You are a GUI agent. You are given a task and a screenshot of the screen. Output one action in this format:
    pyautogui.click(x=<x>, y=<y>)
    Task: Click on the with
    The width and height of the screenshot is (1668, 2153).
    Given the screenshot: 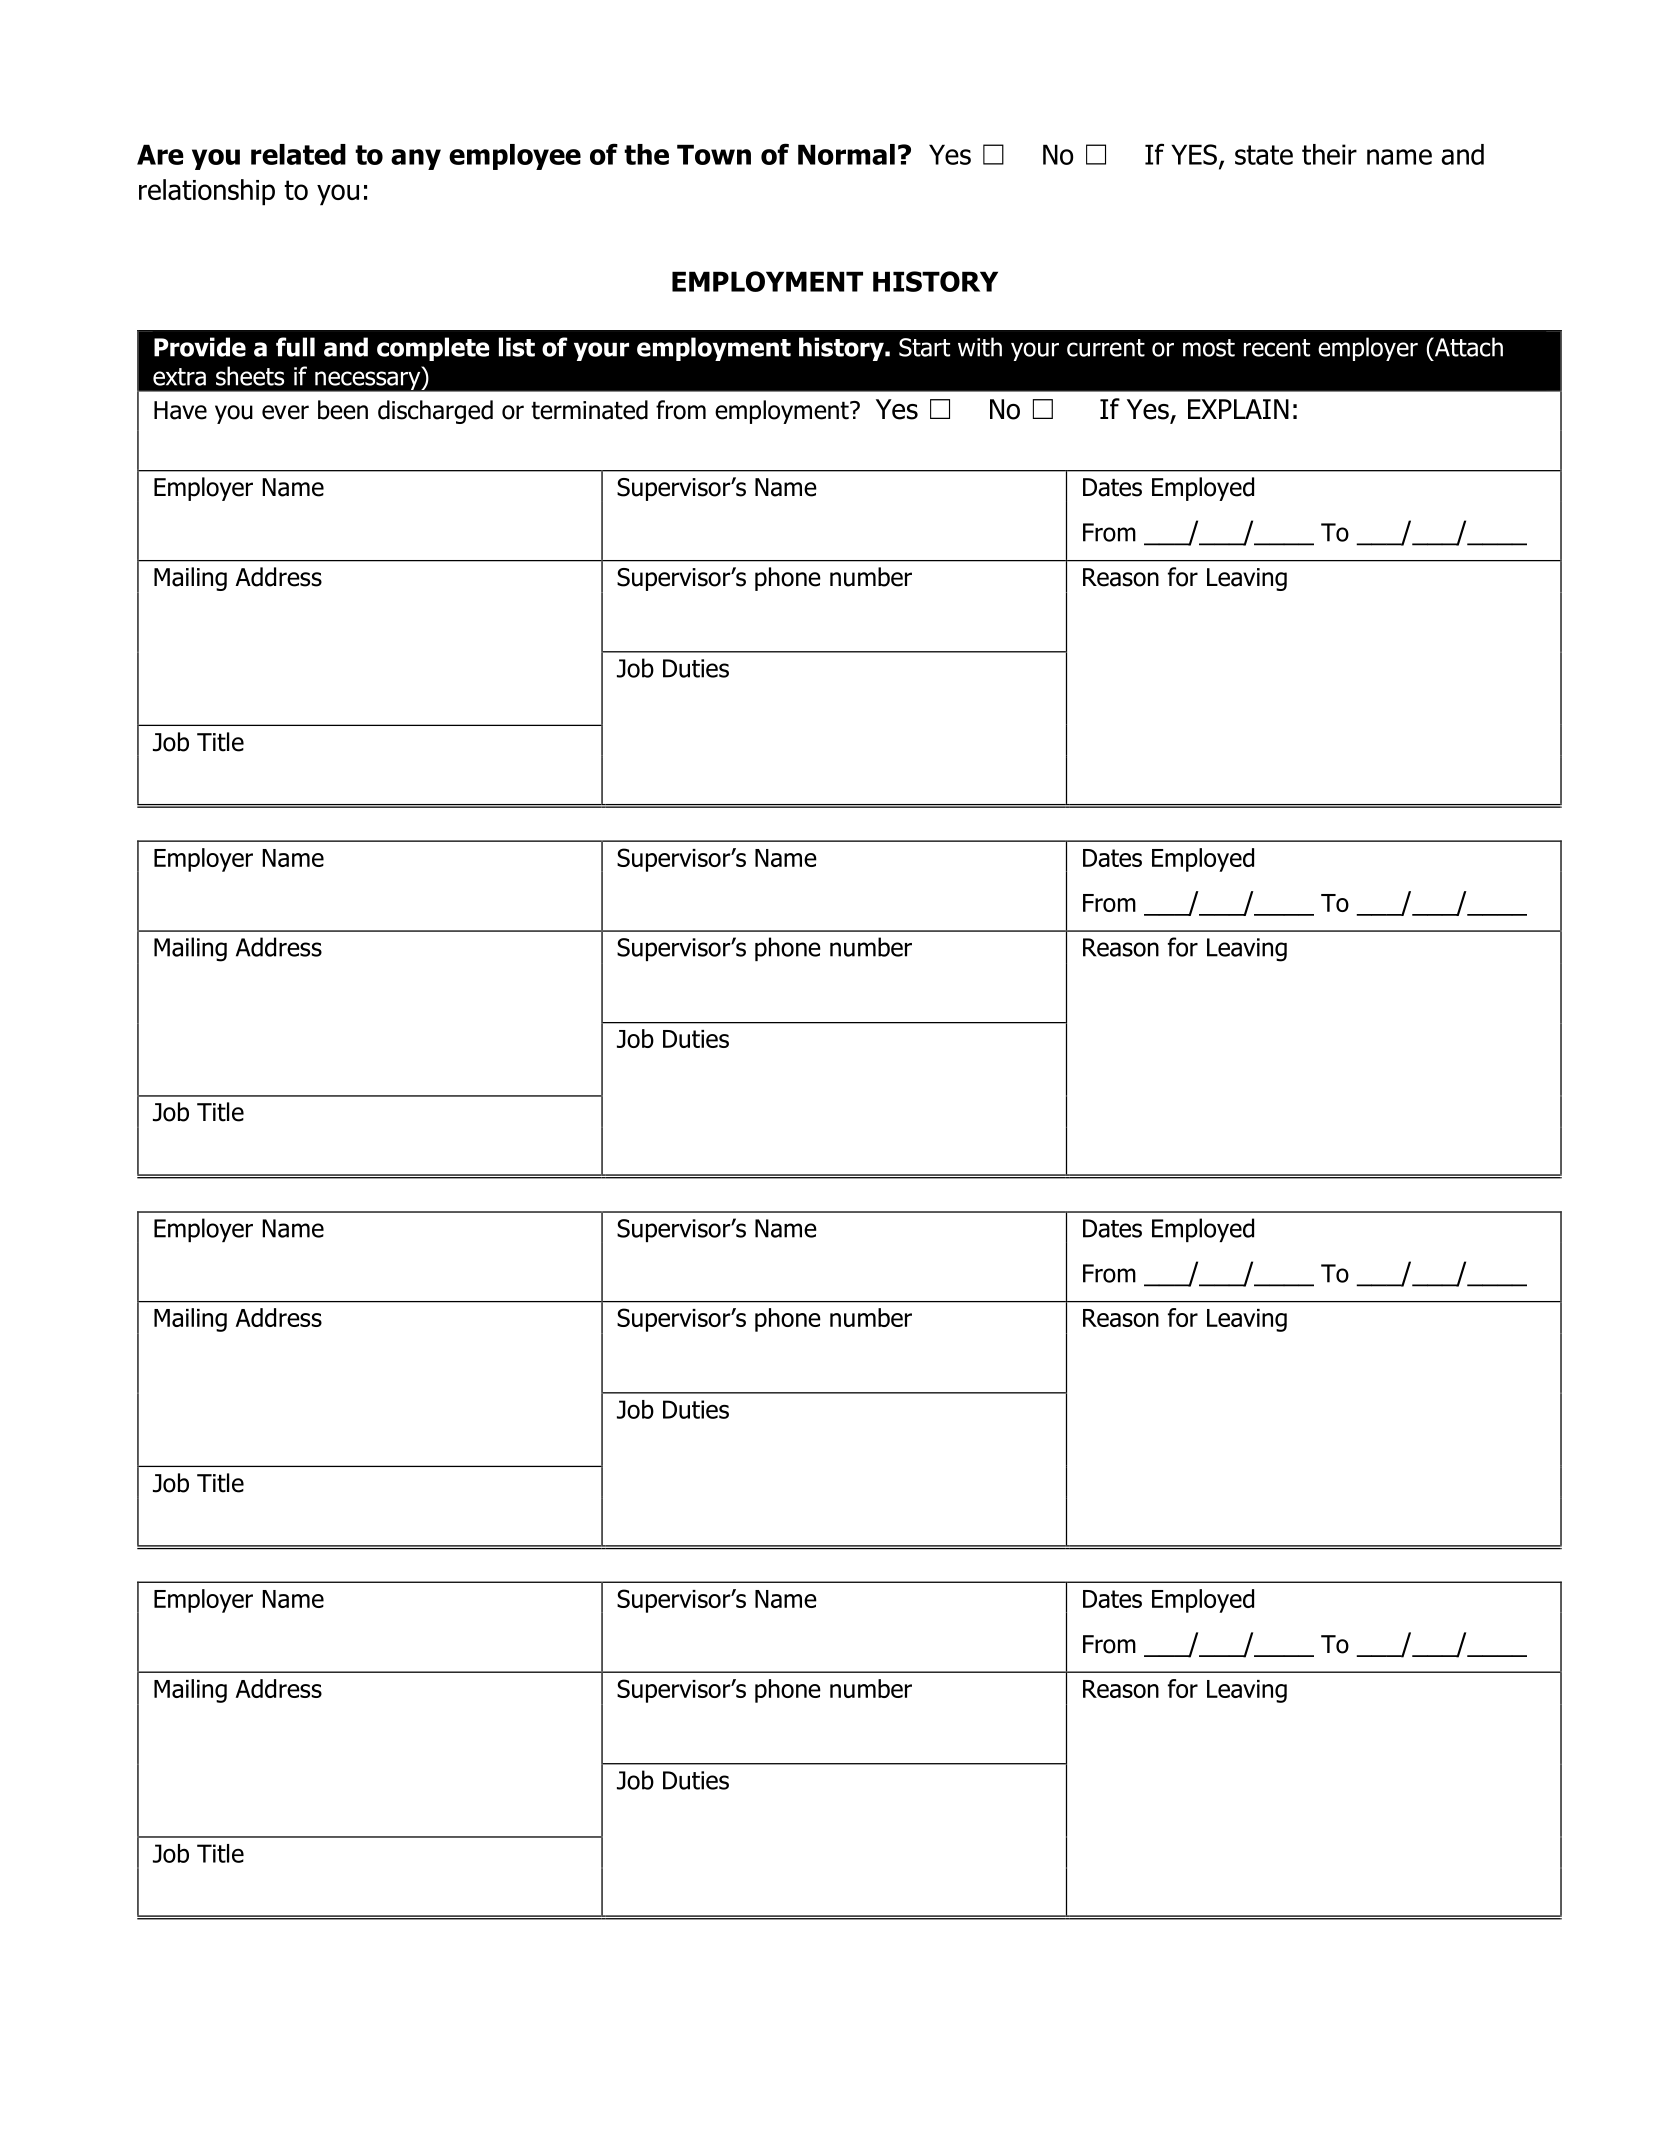 What is the action you would take?
    pyautogui.click(x=980, y=347)
